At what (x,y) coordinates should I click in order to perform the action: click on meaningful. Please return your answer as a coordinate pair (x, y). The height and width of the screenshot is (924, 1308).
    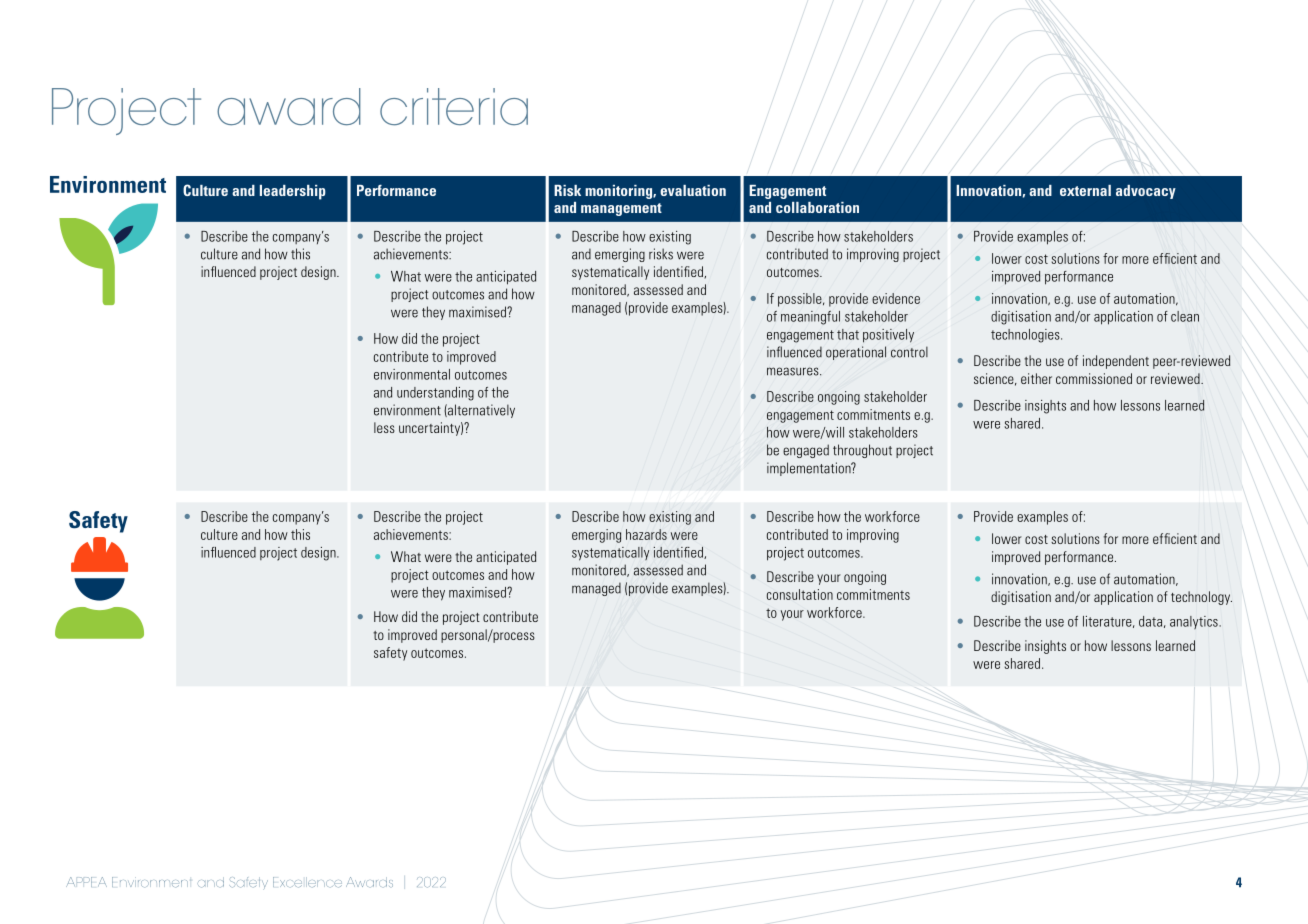
    Looking at the image, I should click on (810, 318).
